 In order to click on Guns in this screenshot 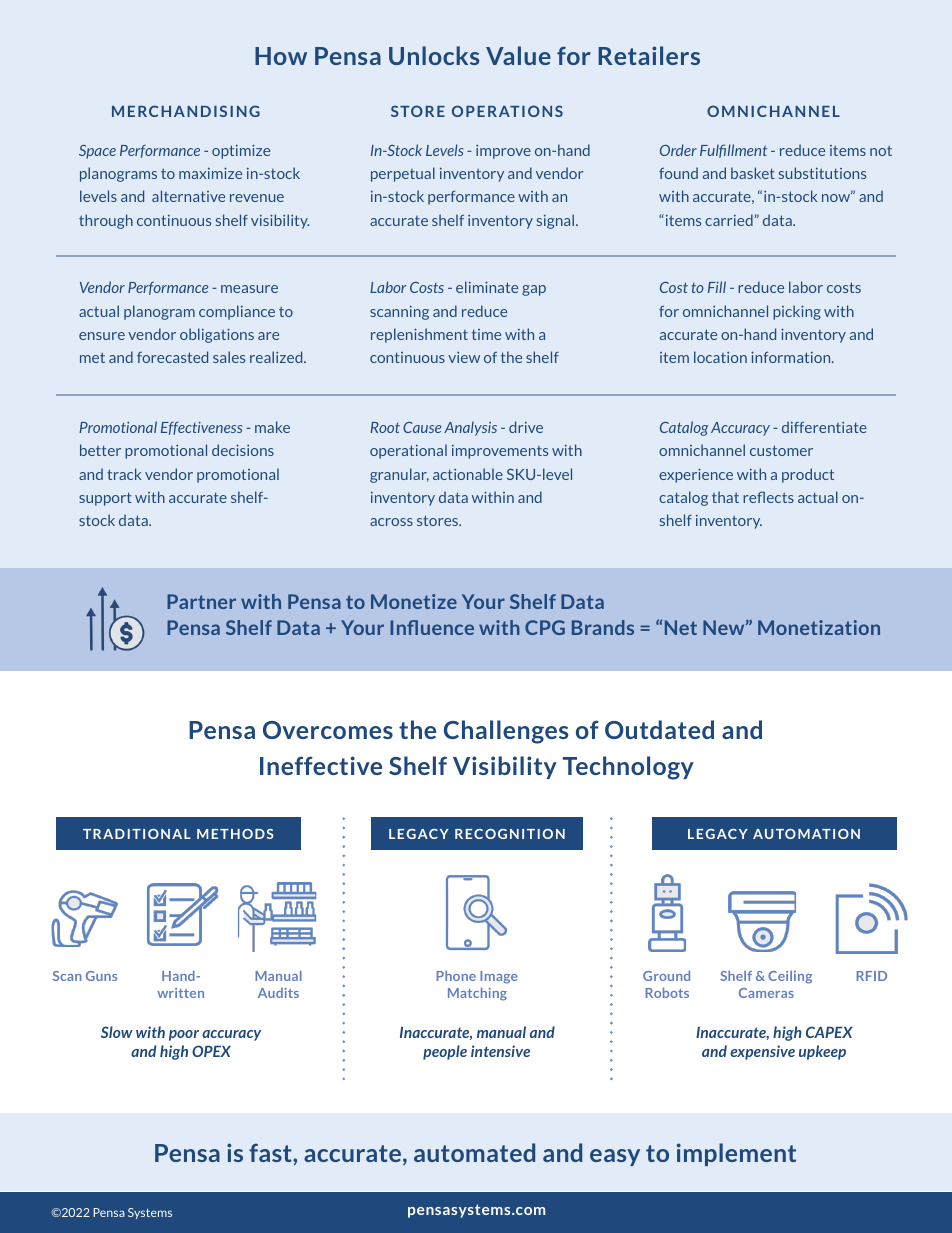, I will do `click(101, 976)`.
